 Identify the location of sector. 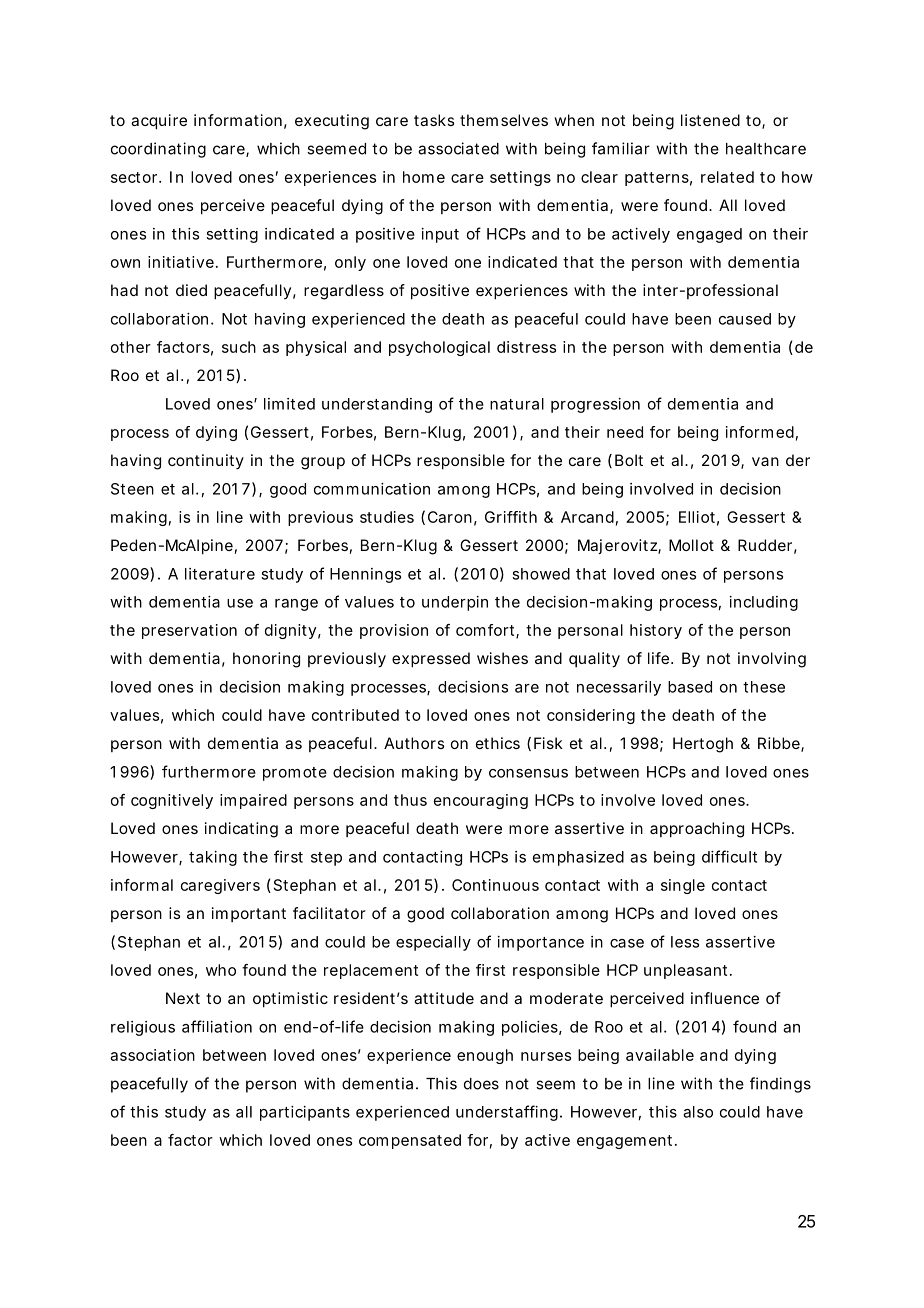
(134, 177).
